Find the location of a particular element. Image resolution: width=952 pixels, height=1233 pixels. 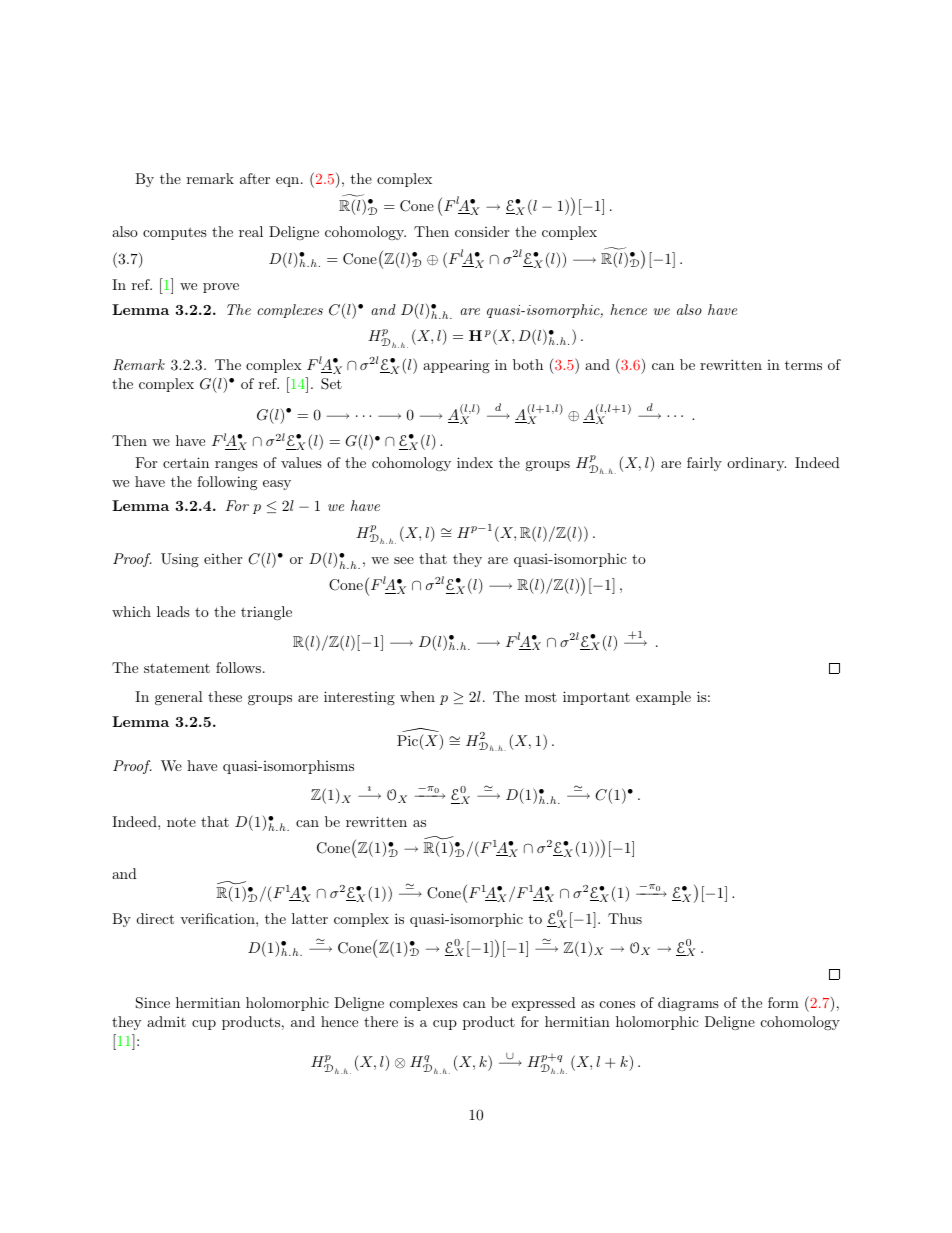

consider is located at coordinates (482, 231).
